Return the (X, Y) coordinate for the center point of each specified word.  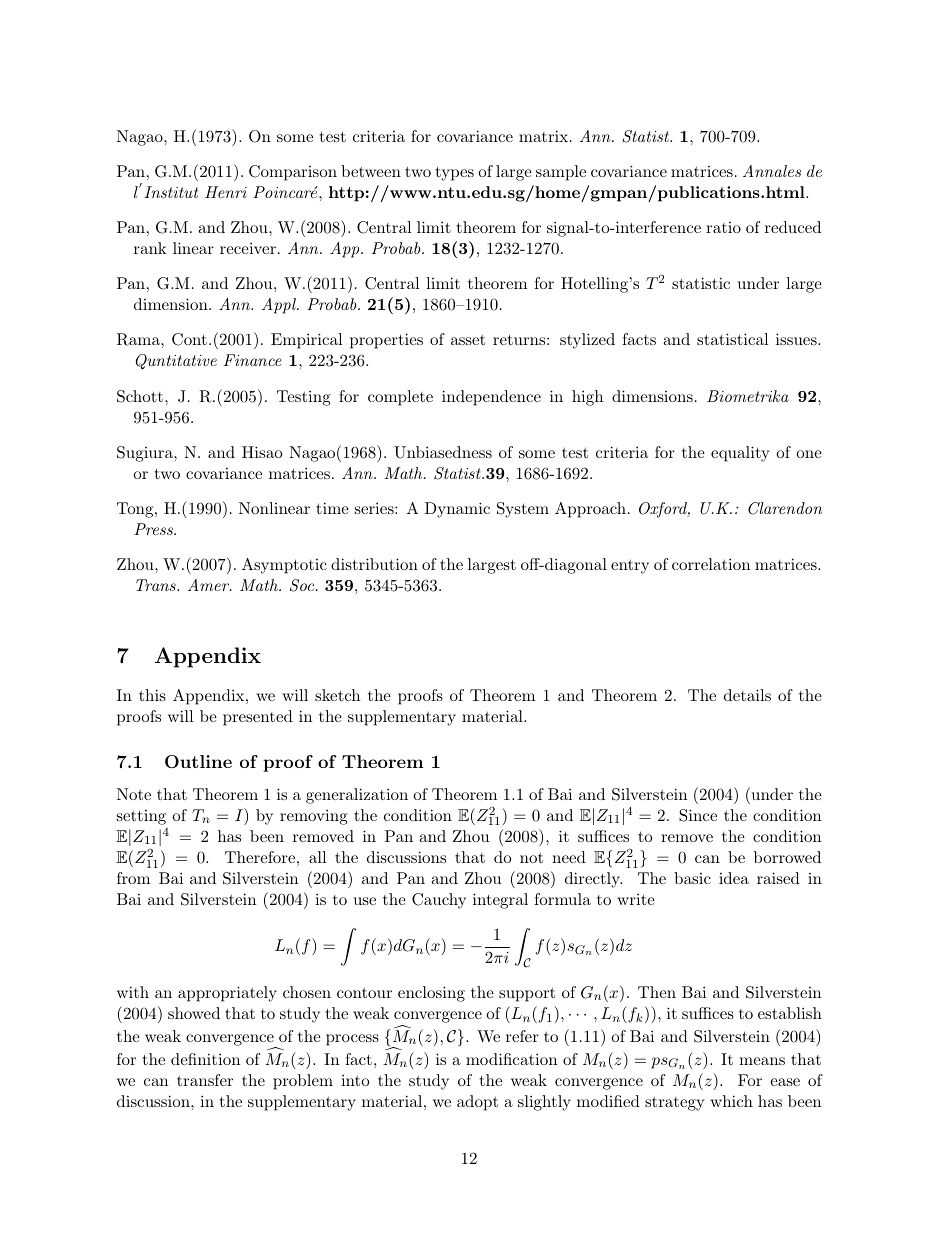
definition (205, 1059)
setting (141, 817)
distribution (374, 564)
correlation (711, 564)
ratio (723, 227)
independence (491, 398)
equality (740, 454)
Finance (253, 360)
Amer (209, 585)
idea (734, 878)
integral (500, 901)
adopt (477, 1103)
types (455, 173)
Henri (226, 192)
